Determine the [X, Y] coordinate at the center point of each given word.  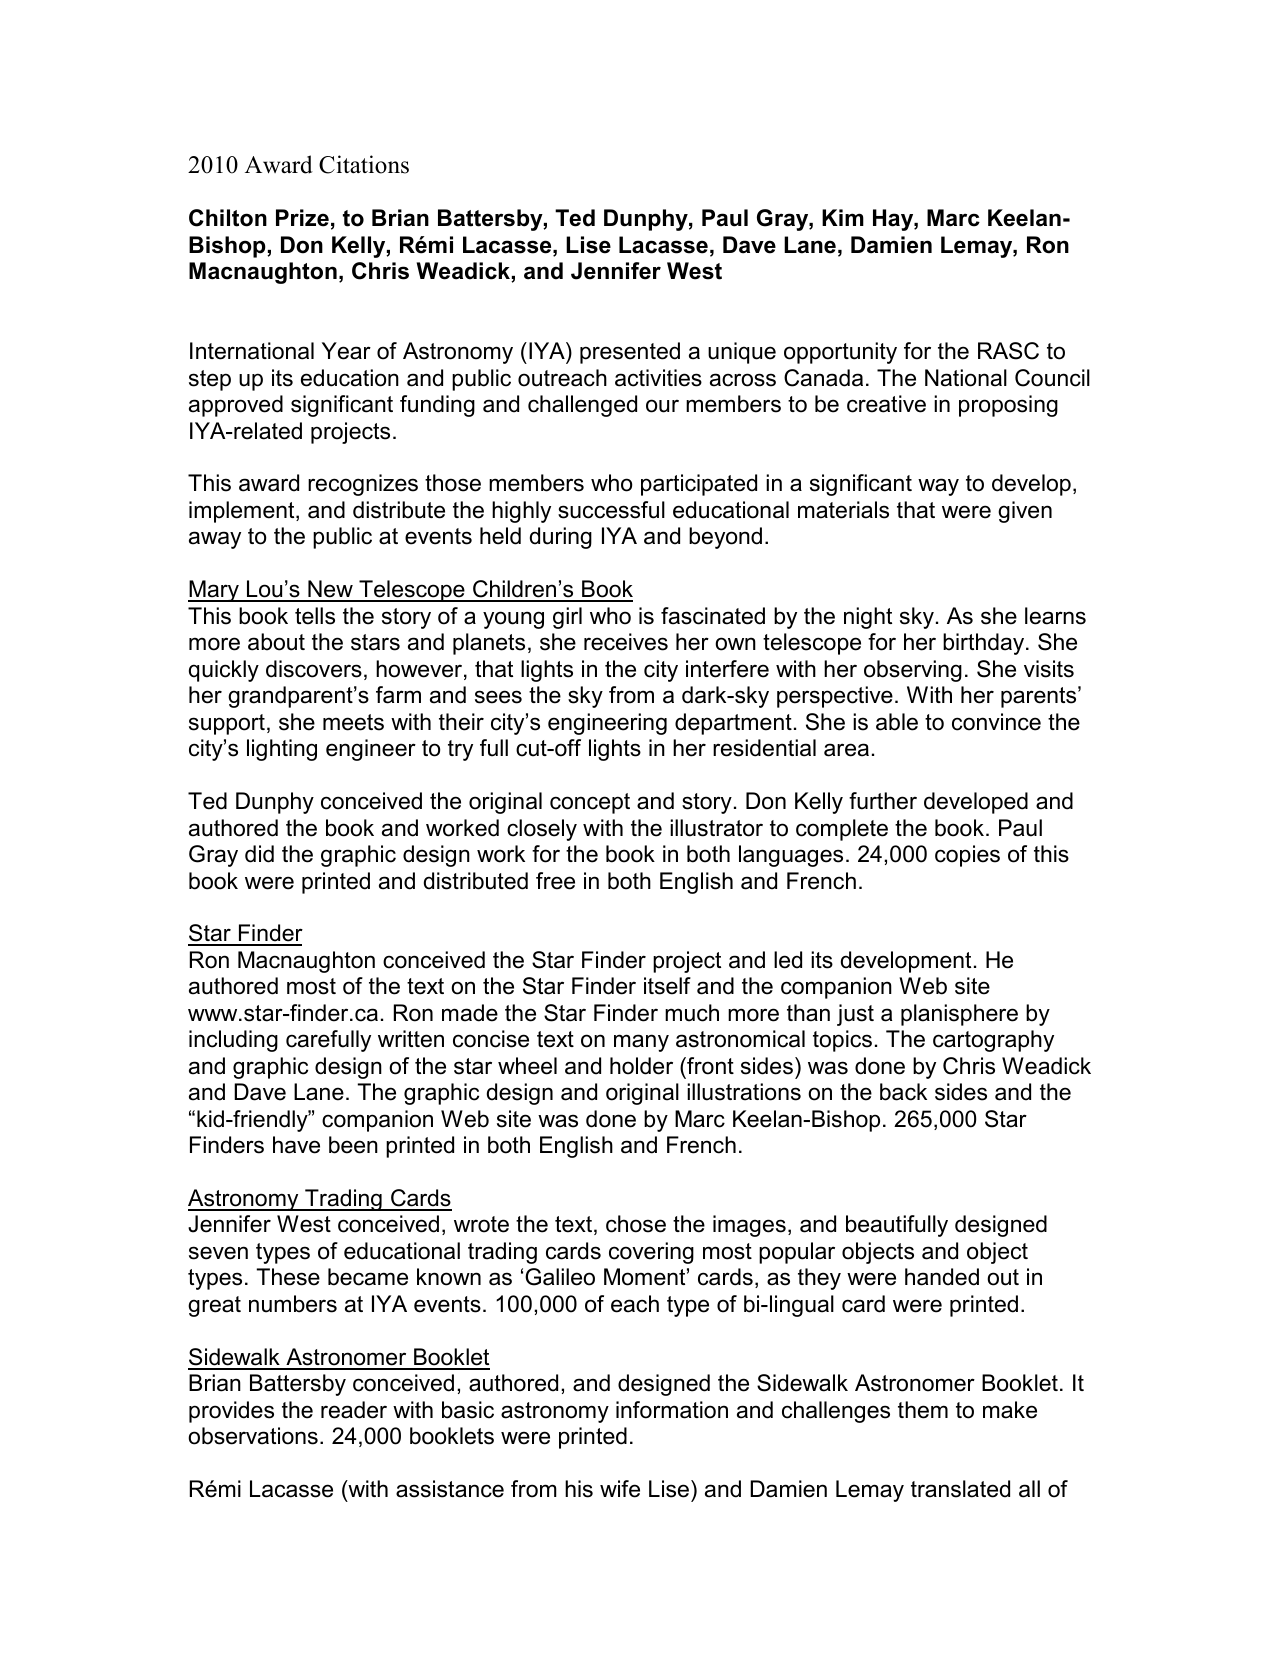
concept [590, 803]
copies [967, 856]
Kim [843, 217]
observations [253, 1436]
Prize [302, 218]
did [259, 854]
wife [620, 1489]
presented [630, 353]
